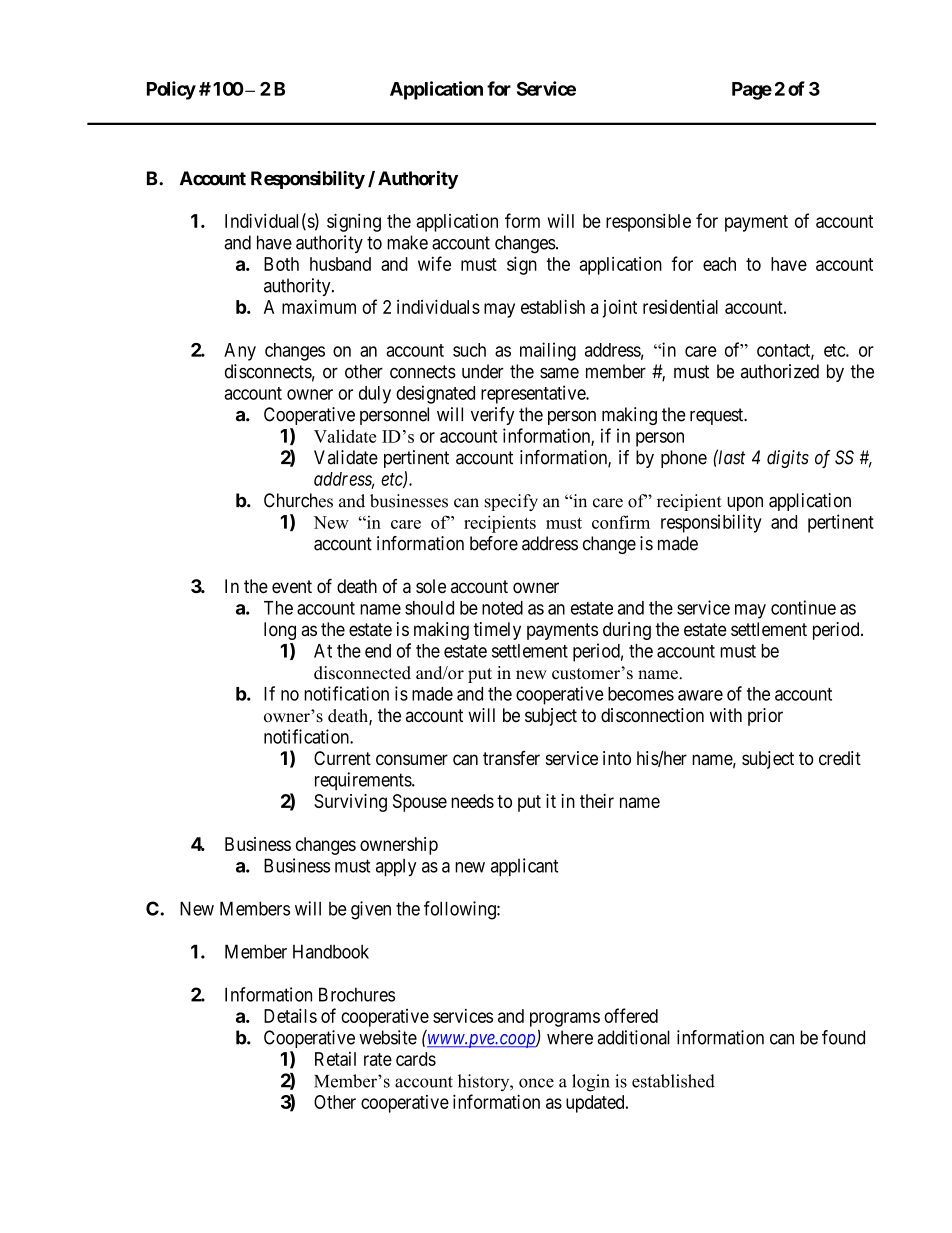  I want to click on Policy, so click(171, 90).
